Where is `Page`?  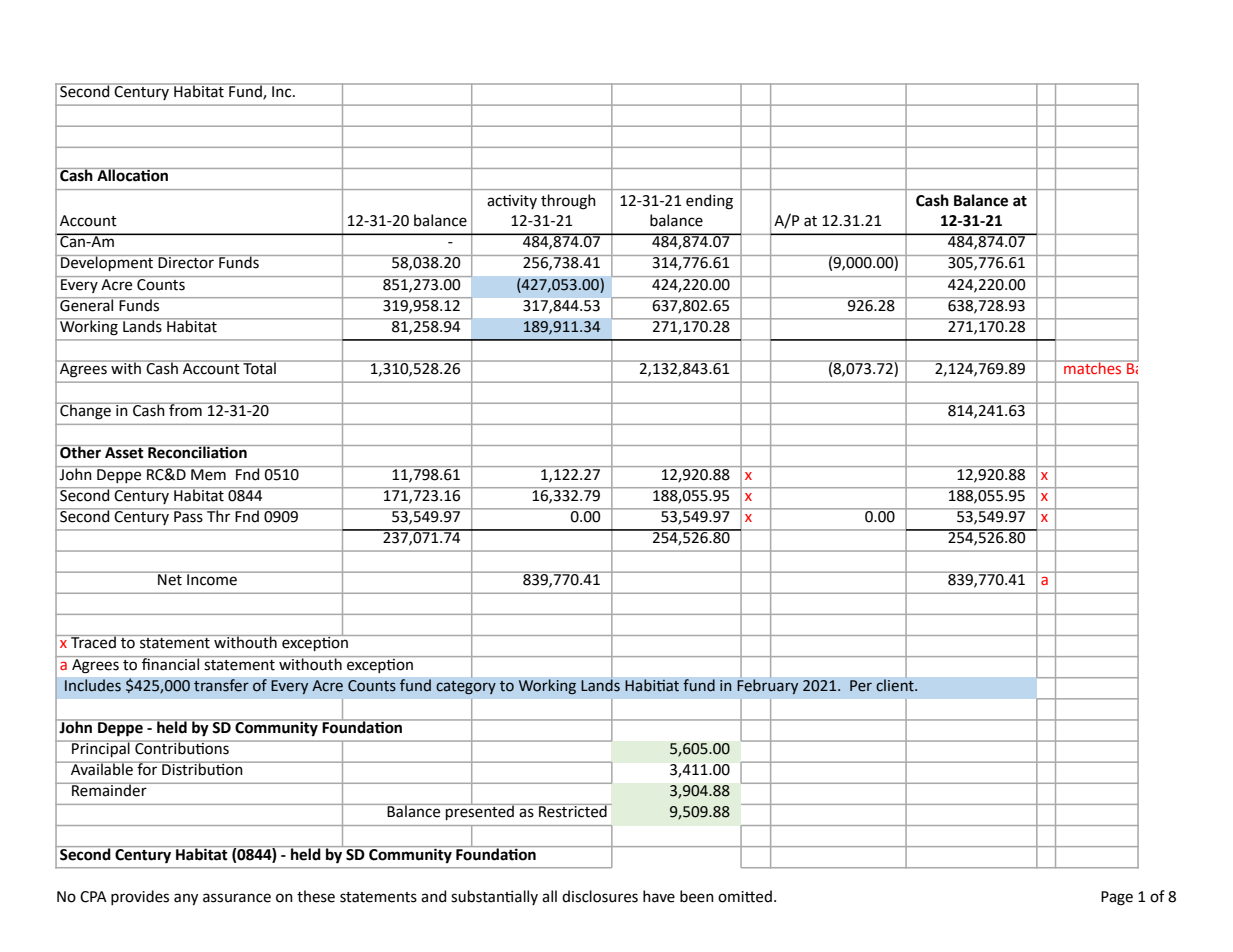 Page is located at coordinates (1117, 898).
